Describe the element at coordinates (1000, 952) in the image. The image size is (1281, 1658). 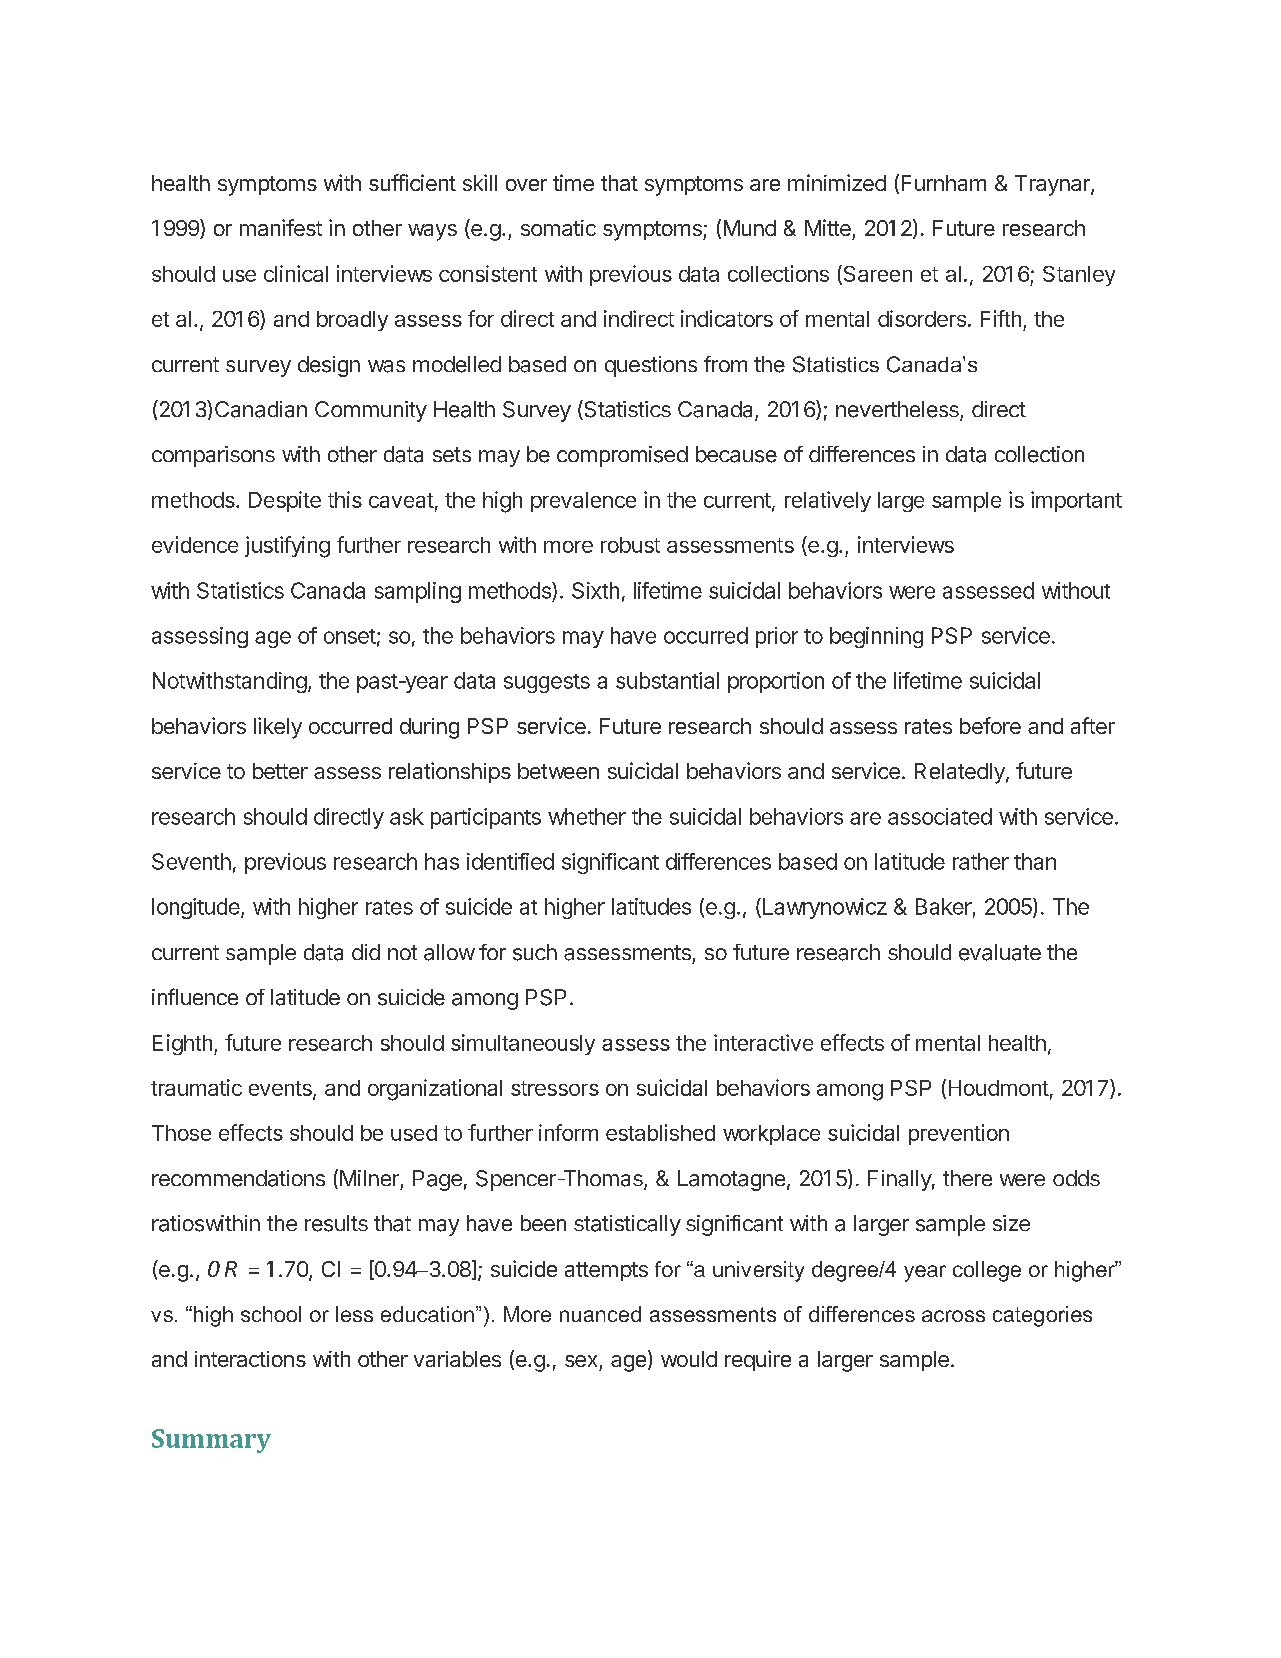
I see `evaluate` at that location.
